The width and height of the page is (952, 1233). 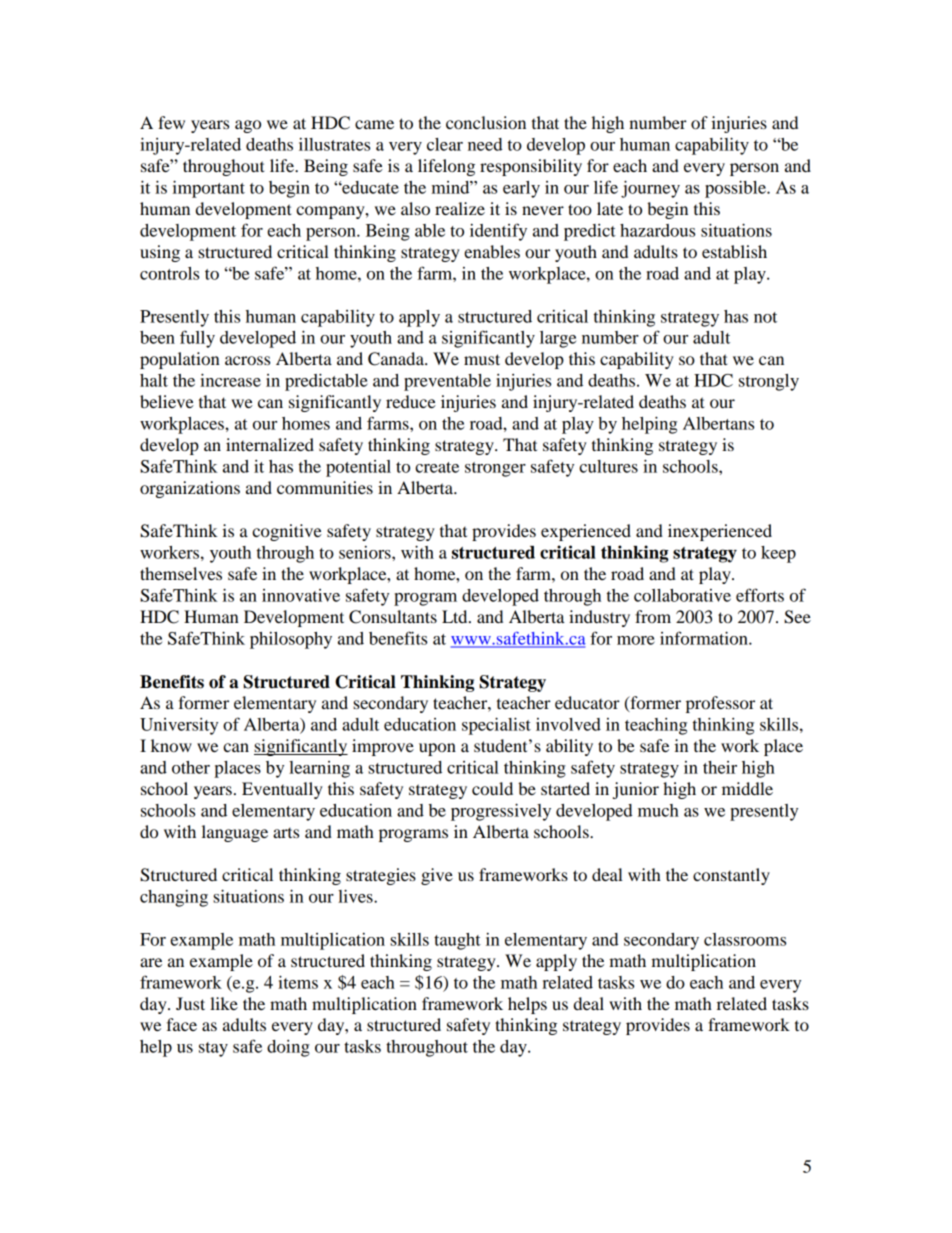 I want to click on themselves, so click(x=181, y=573).
